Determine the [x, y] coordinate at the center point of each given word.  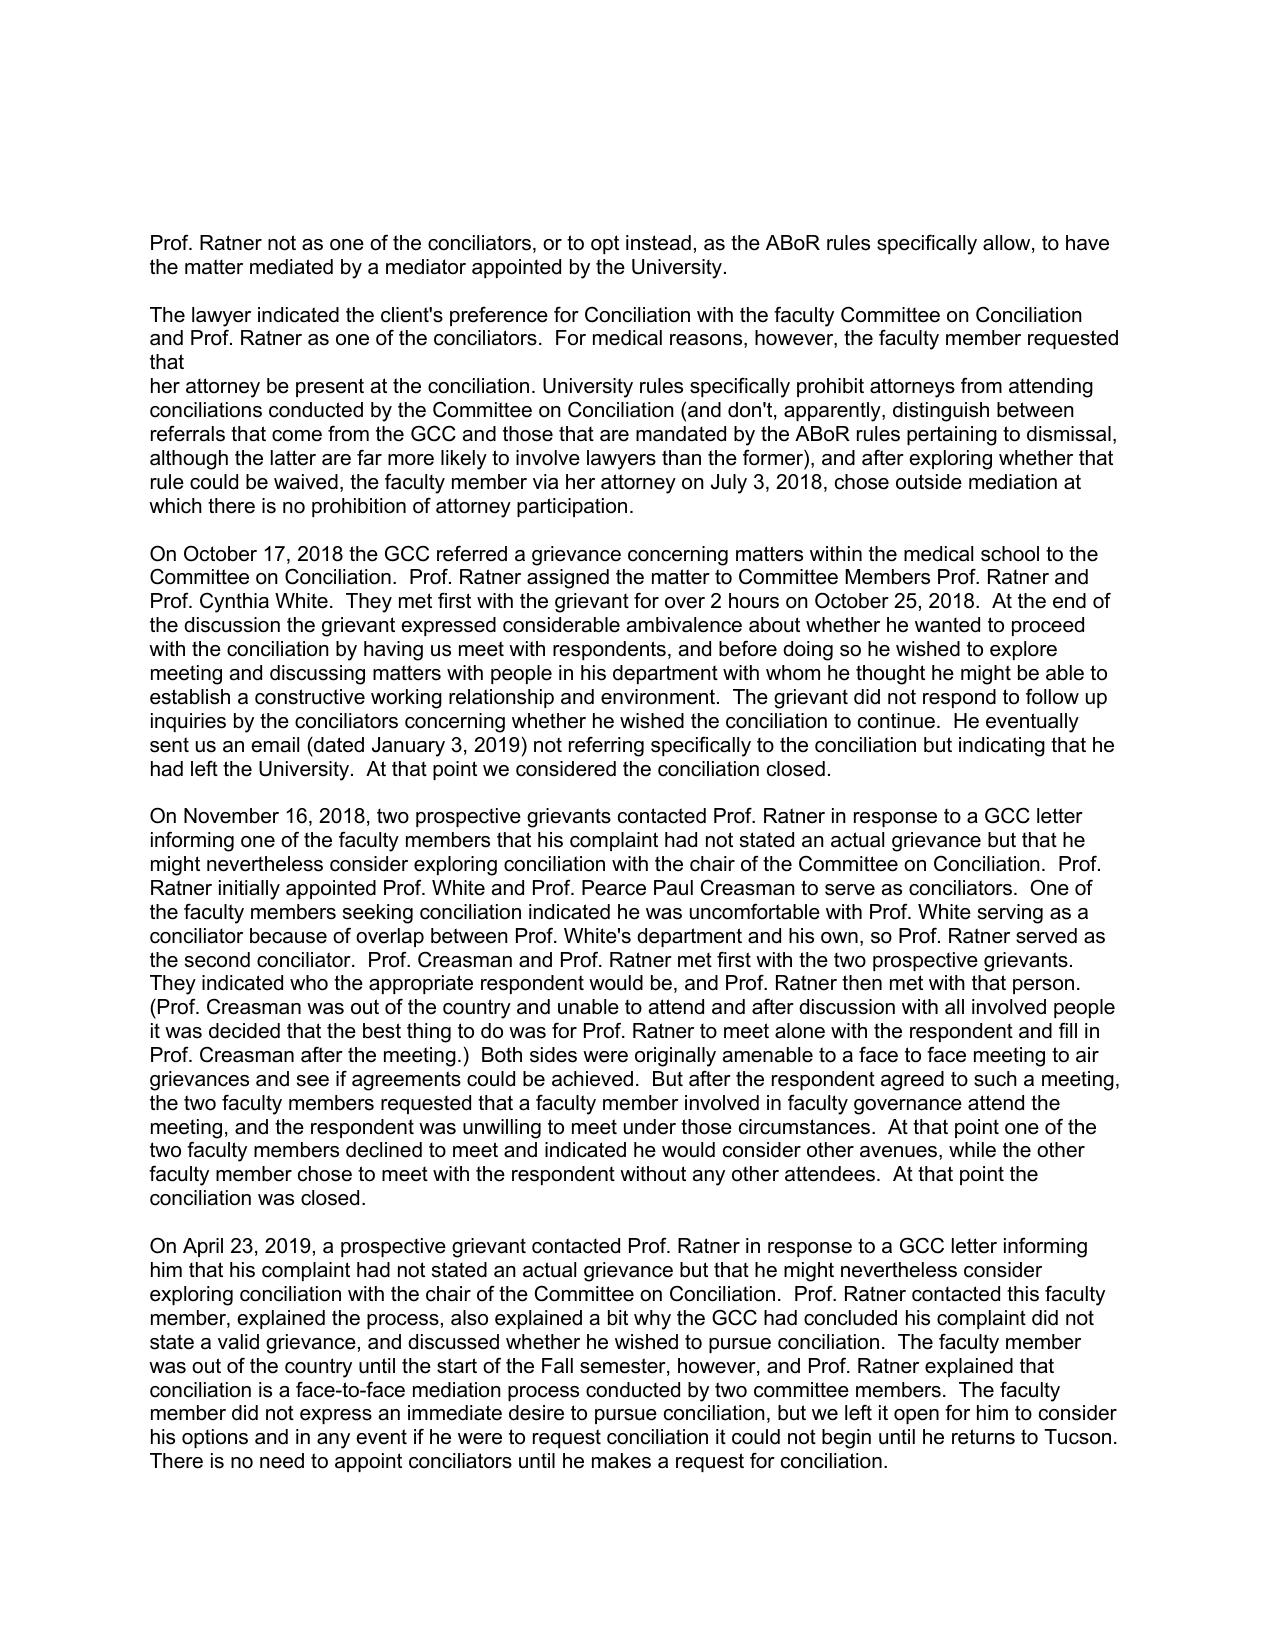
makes [621, 1461]
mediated [291, 267]
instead [658, 243]
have [1087, 243]
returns [983, 1437]
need [282, 1461]
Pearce [614, 888]
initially [249, 890]
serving [1010, 914]
